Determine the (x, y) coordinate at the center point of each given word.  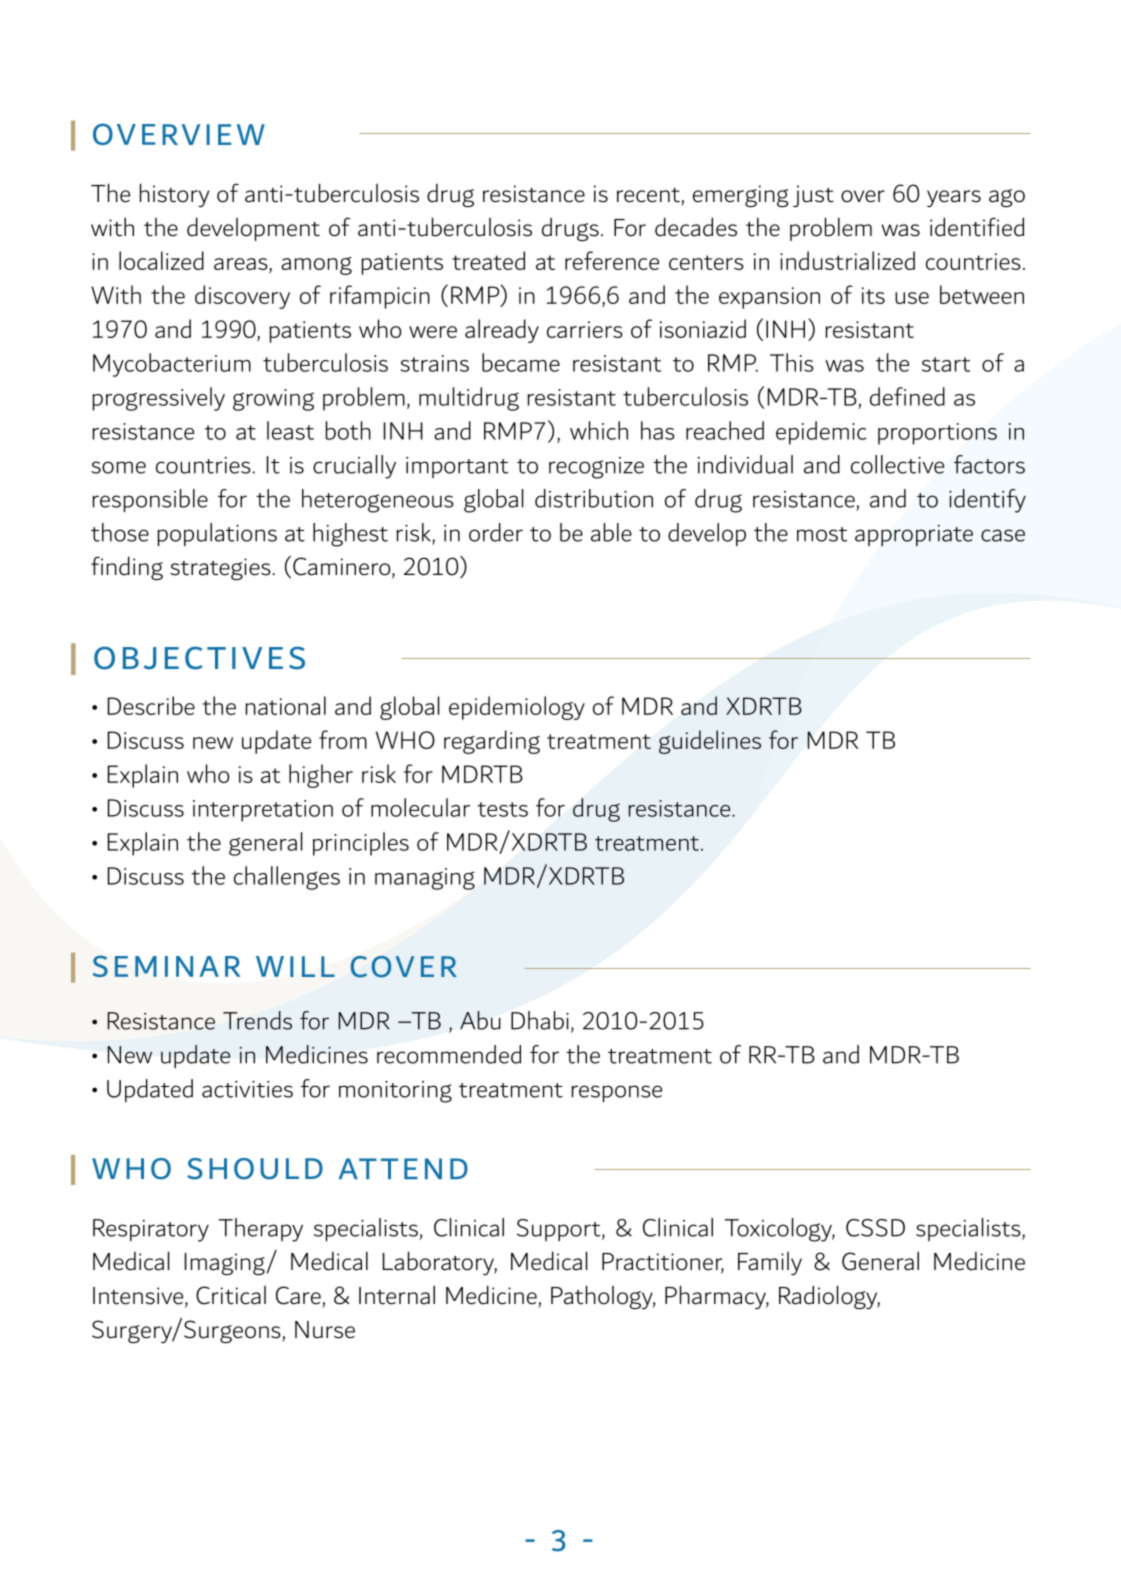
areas (242, 265)
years (954, 198)
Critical (231, 1295)
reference (612, 260)
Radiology (829, 1297)
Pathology (603, 1297)
